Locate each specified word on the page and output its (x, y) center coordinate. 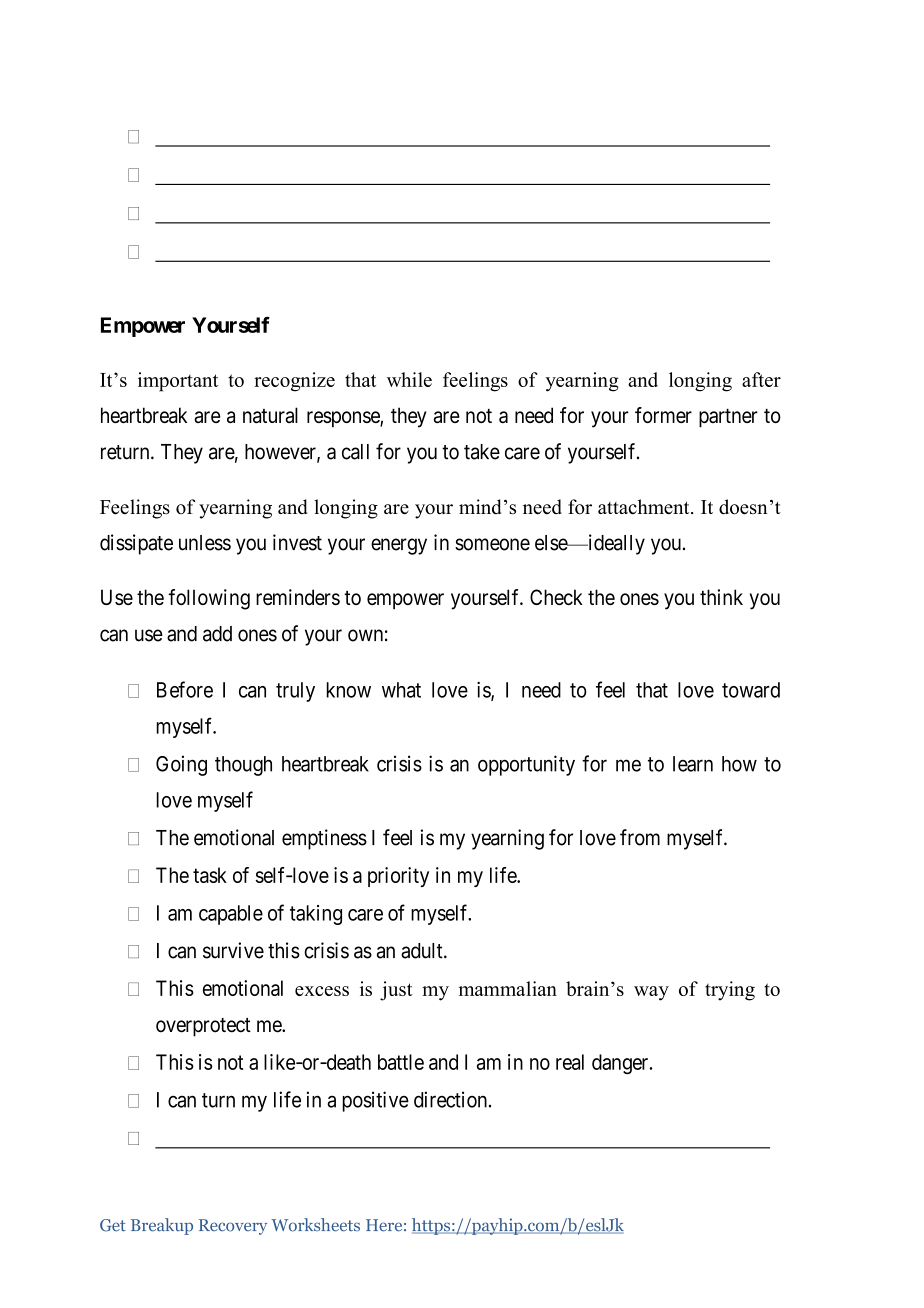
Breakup (162, 1226)
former (663, 415)
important (178, 382)
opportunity (526, 765)
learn (693, 764)
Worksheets (315, 1225)
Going (181, 765)
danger (621, 1064)
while (409, 379)
